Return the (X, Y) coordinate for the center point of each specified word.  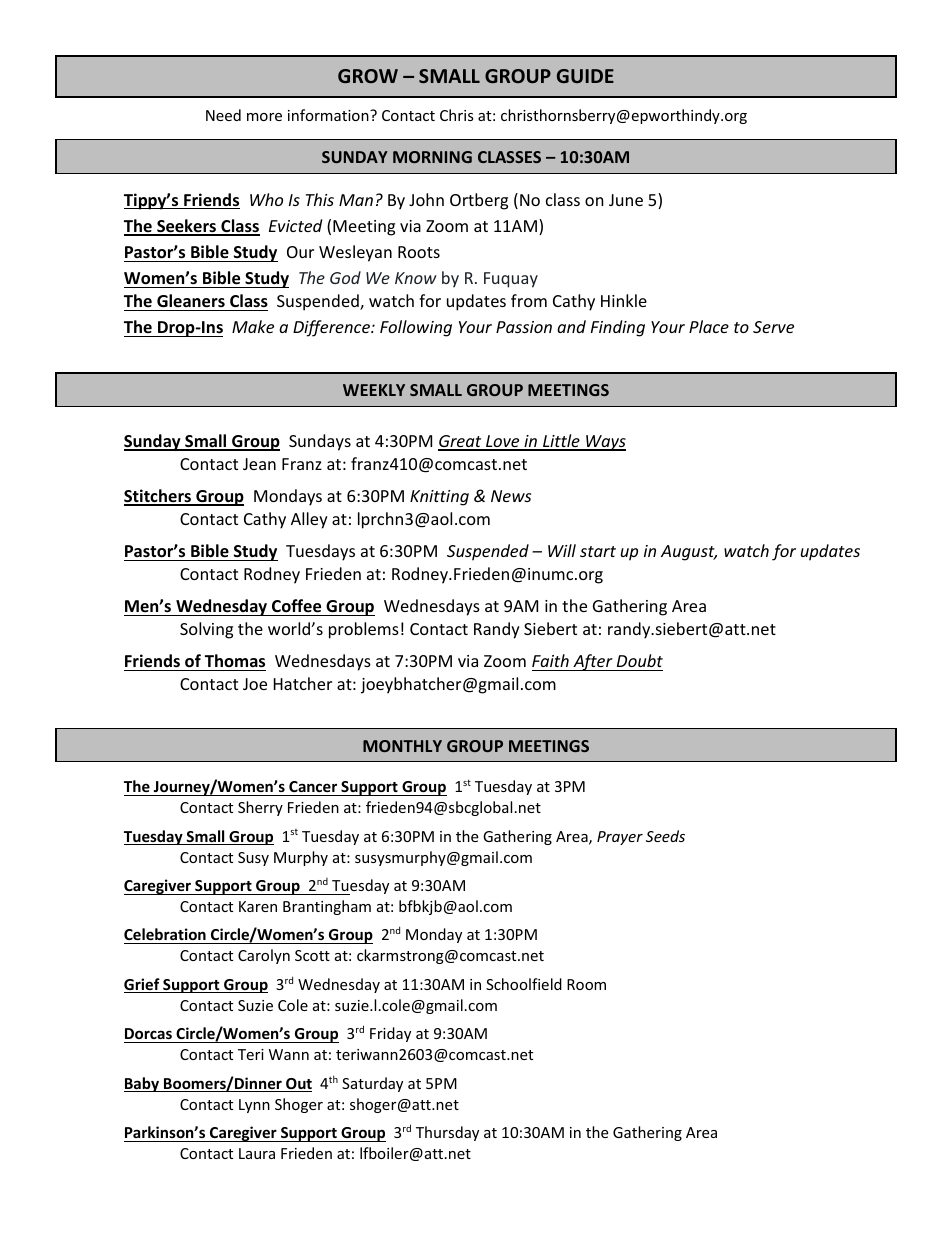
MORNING (432, 157)
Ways (605, 443)
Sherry (260, 808)
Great (461, 442)
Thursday (447, 1133)
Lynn (254, 1106)
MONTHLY (402, 746)
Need (223, 115)
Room (586, 984)
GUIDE (585, 76)
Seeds (665, 836)
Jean (259, 464)
